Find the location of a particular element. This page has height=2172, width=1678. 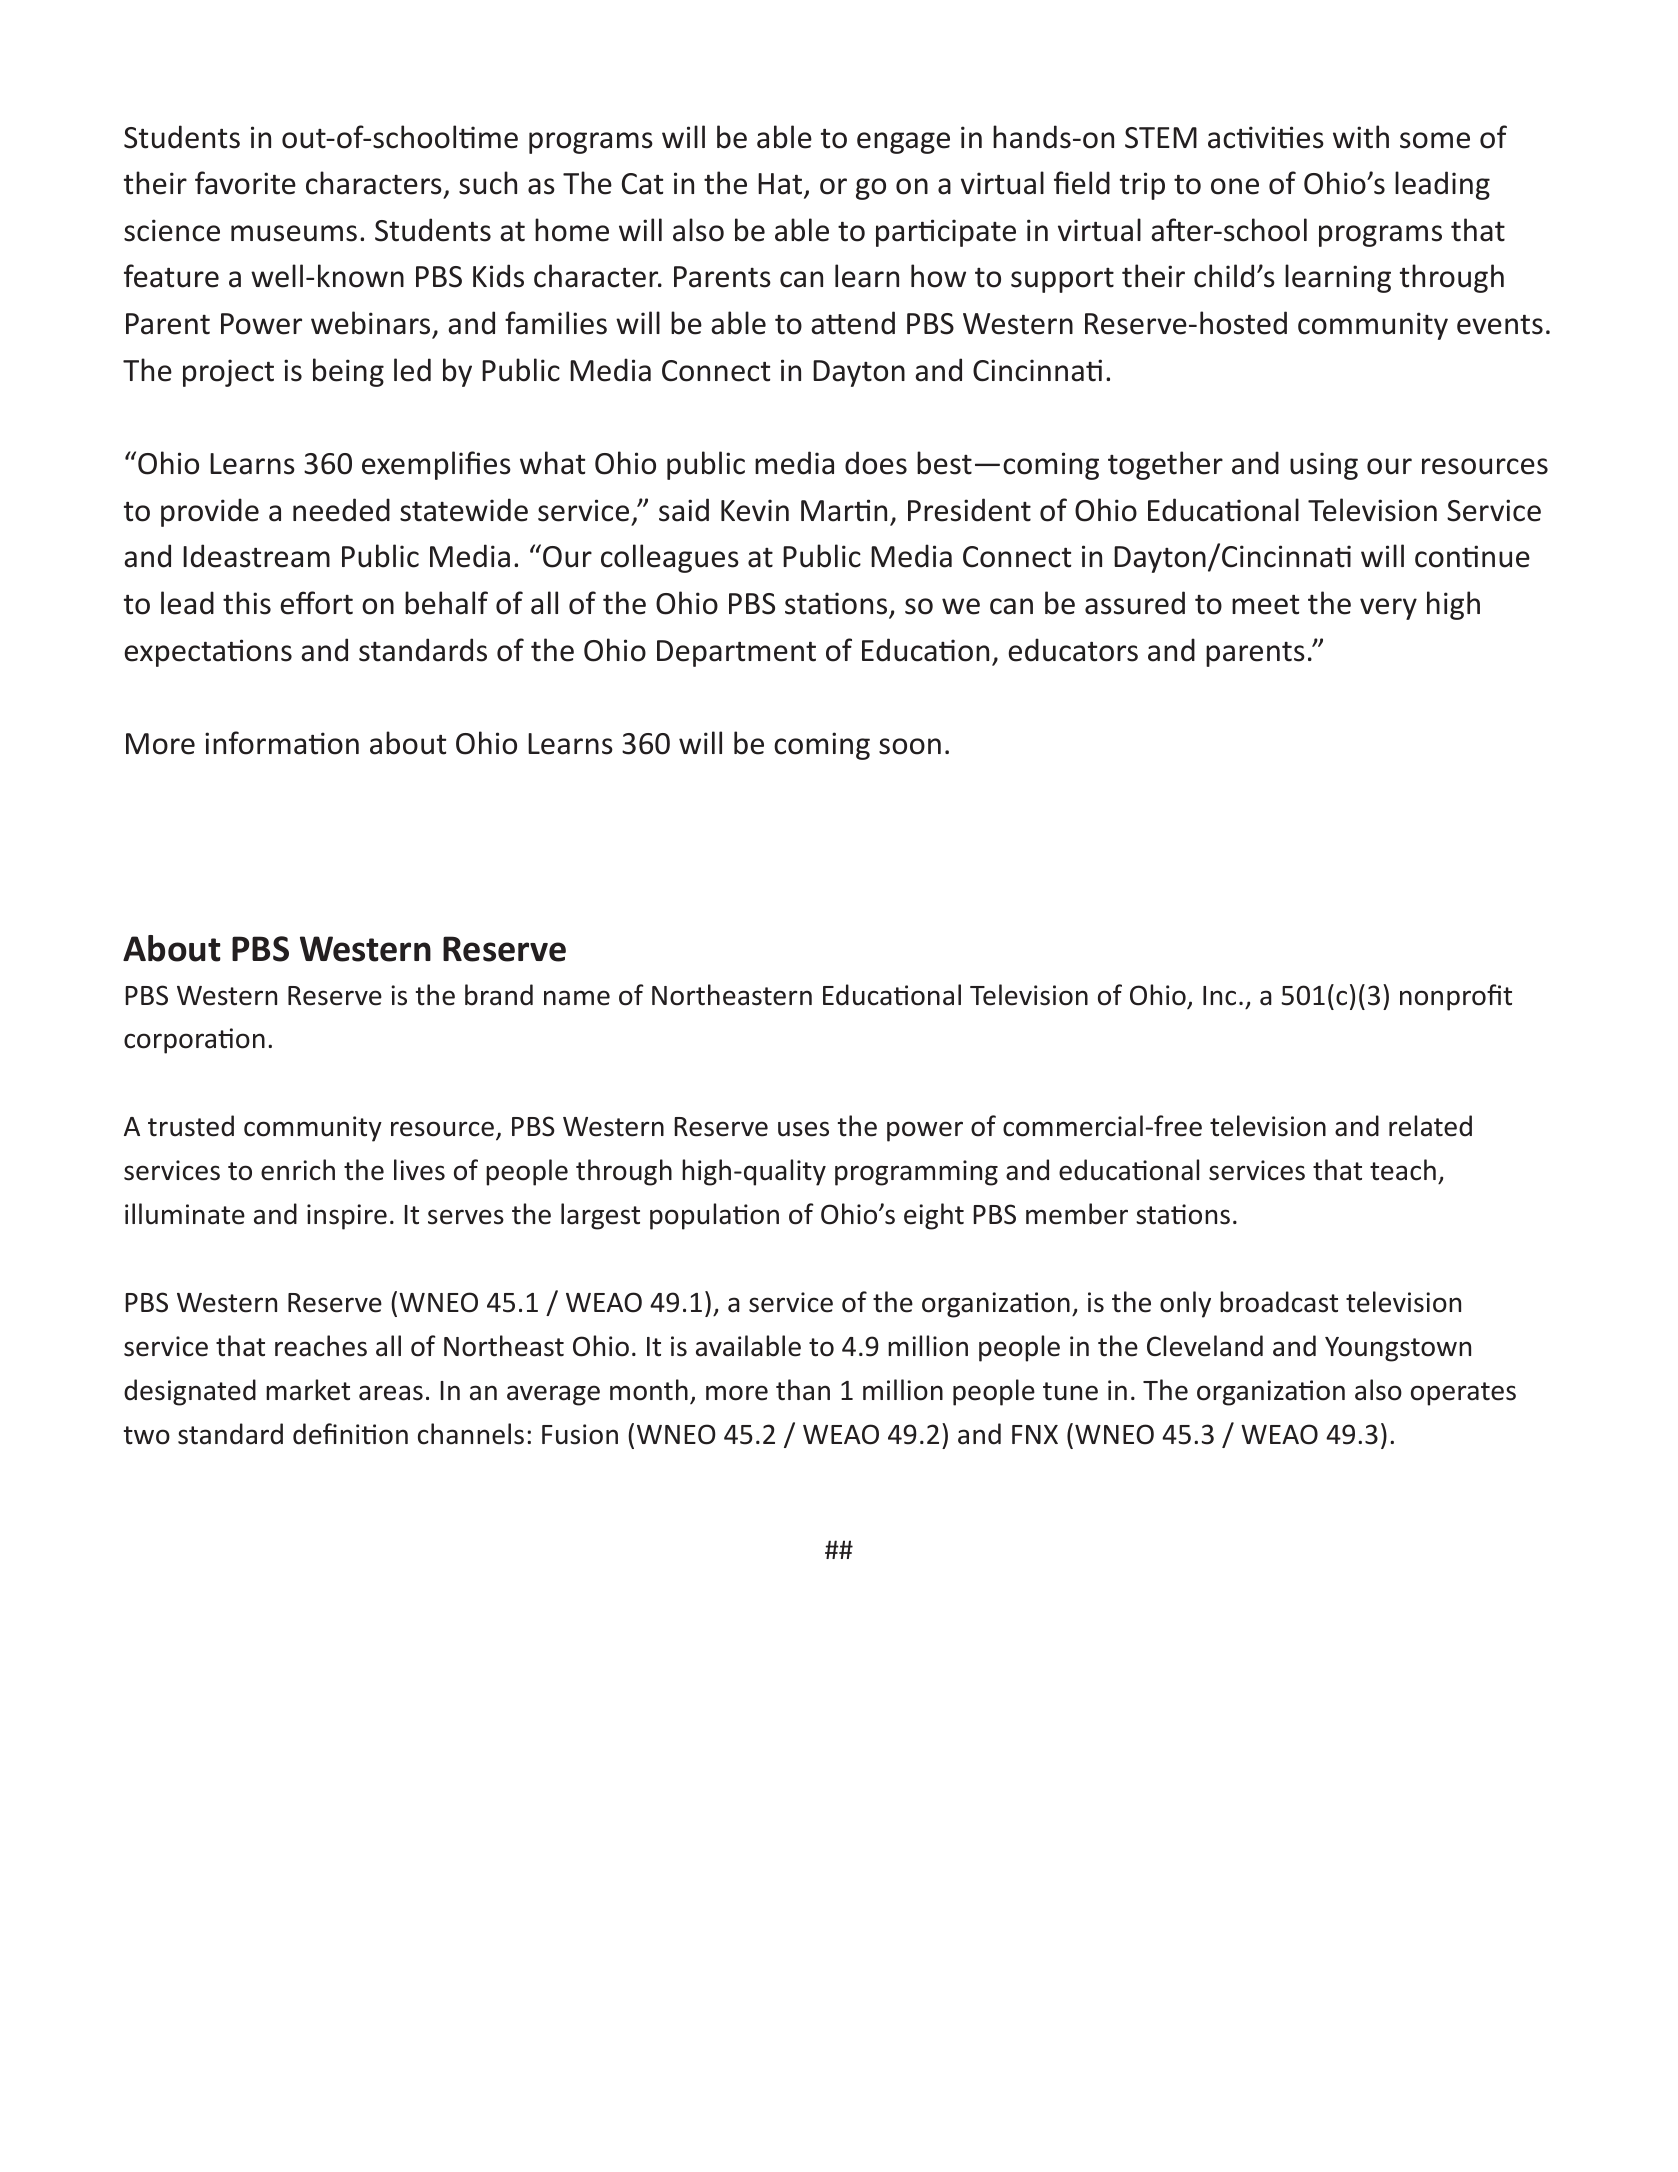

with is located at coordinates (1361, 137).
